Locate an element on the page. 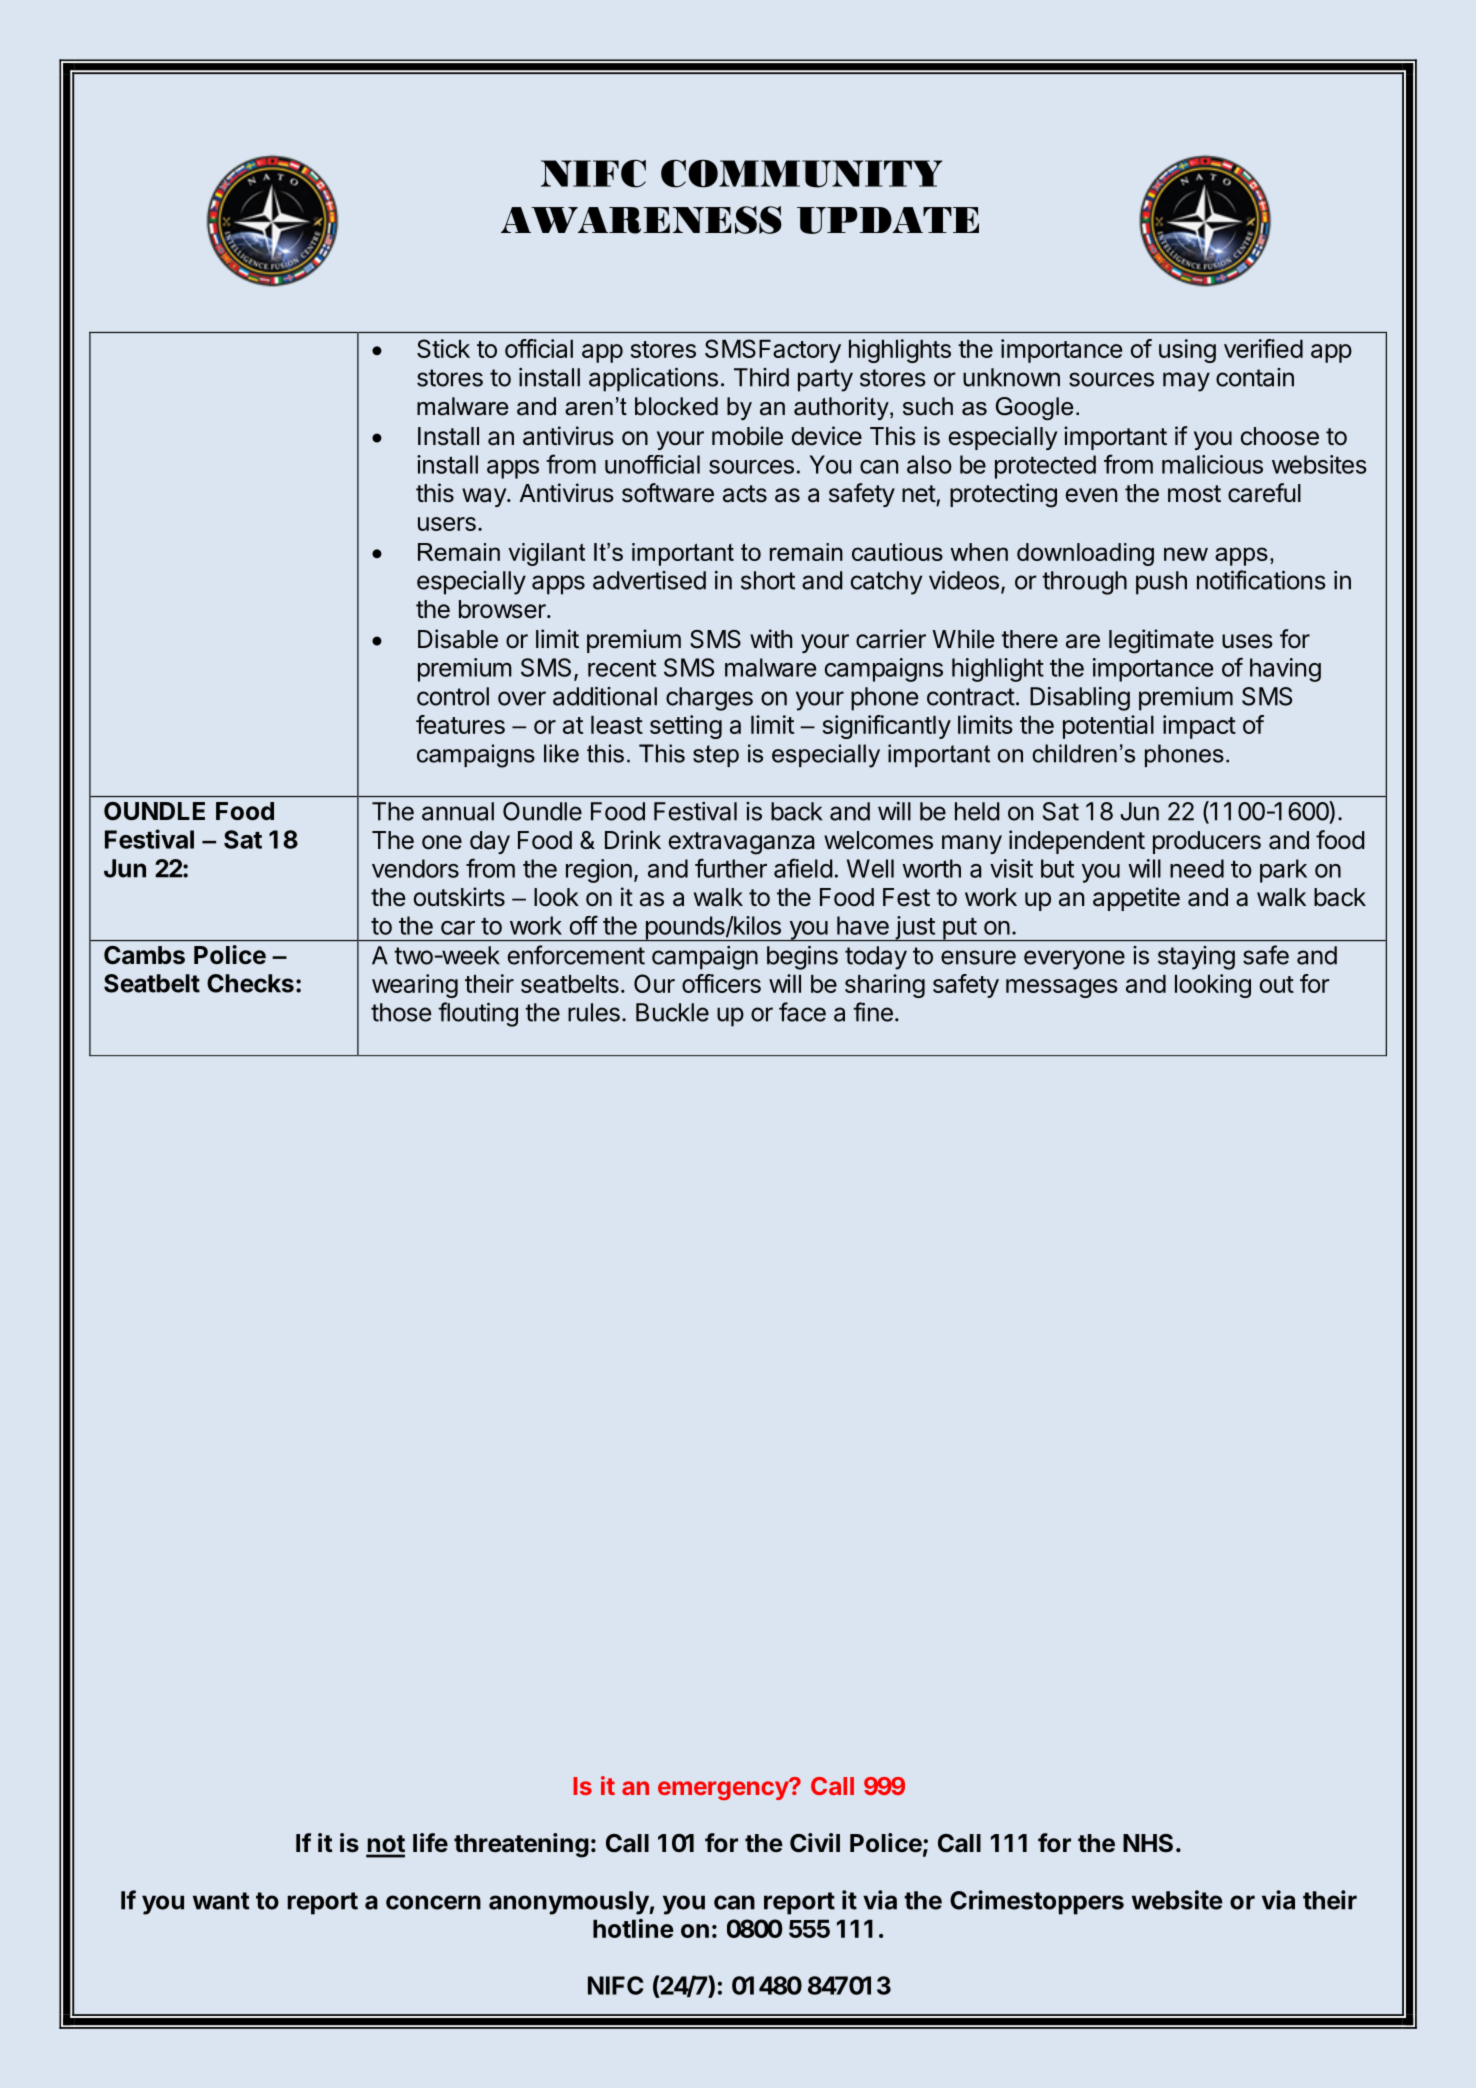  step is located at coordinates (716, 756).
